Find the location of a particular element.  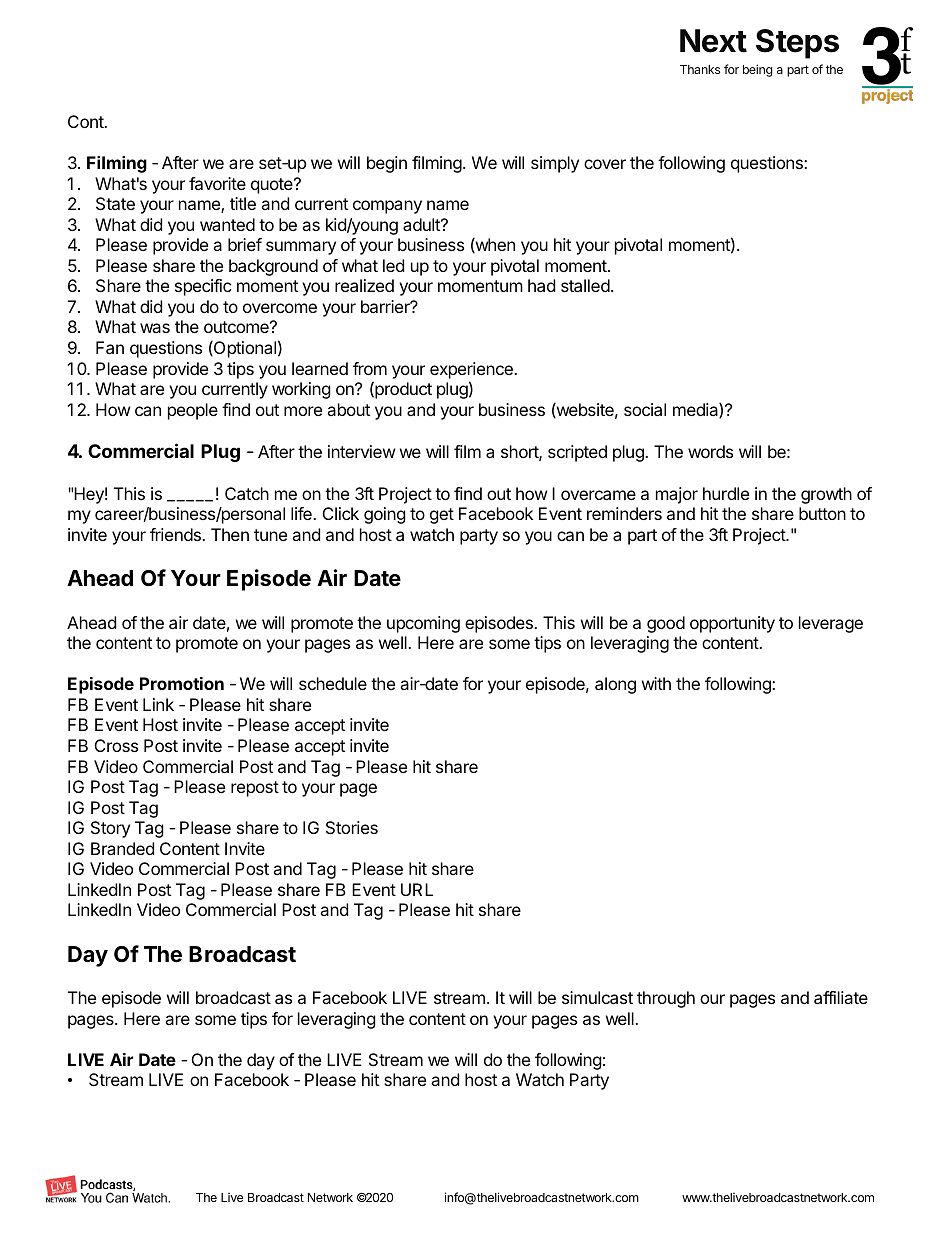

opportunity is located at coordinates (732, 624).
